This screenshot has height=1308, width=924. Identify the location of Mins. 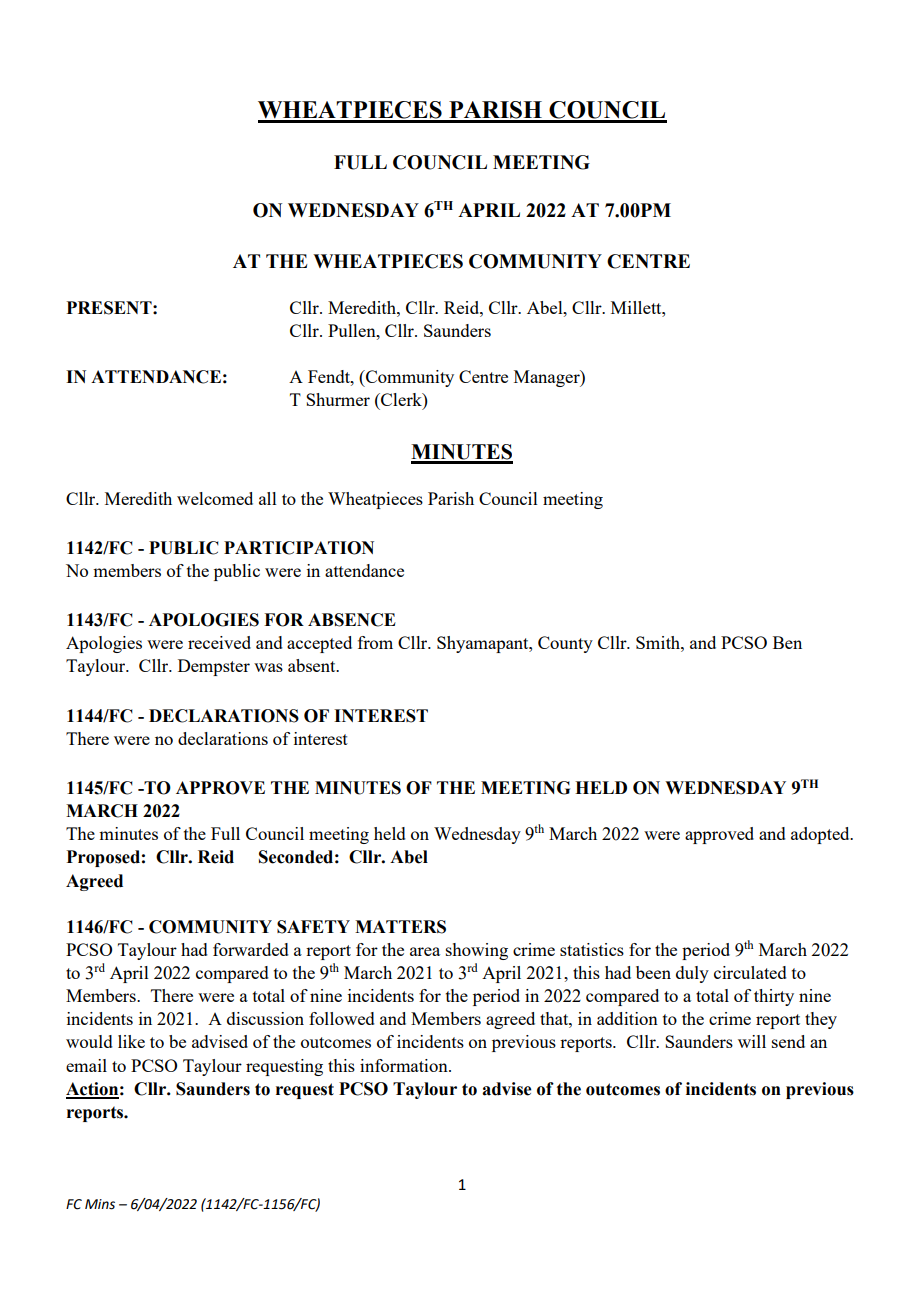
(100, 1204).
